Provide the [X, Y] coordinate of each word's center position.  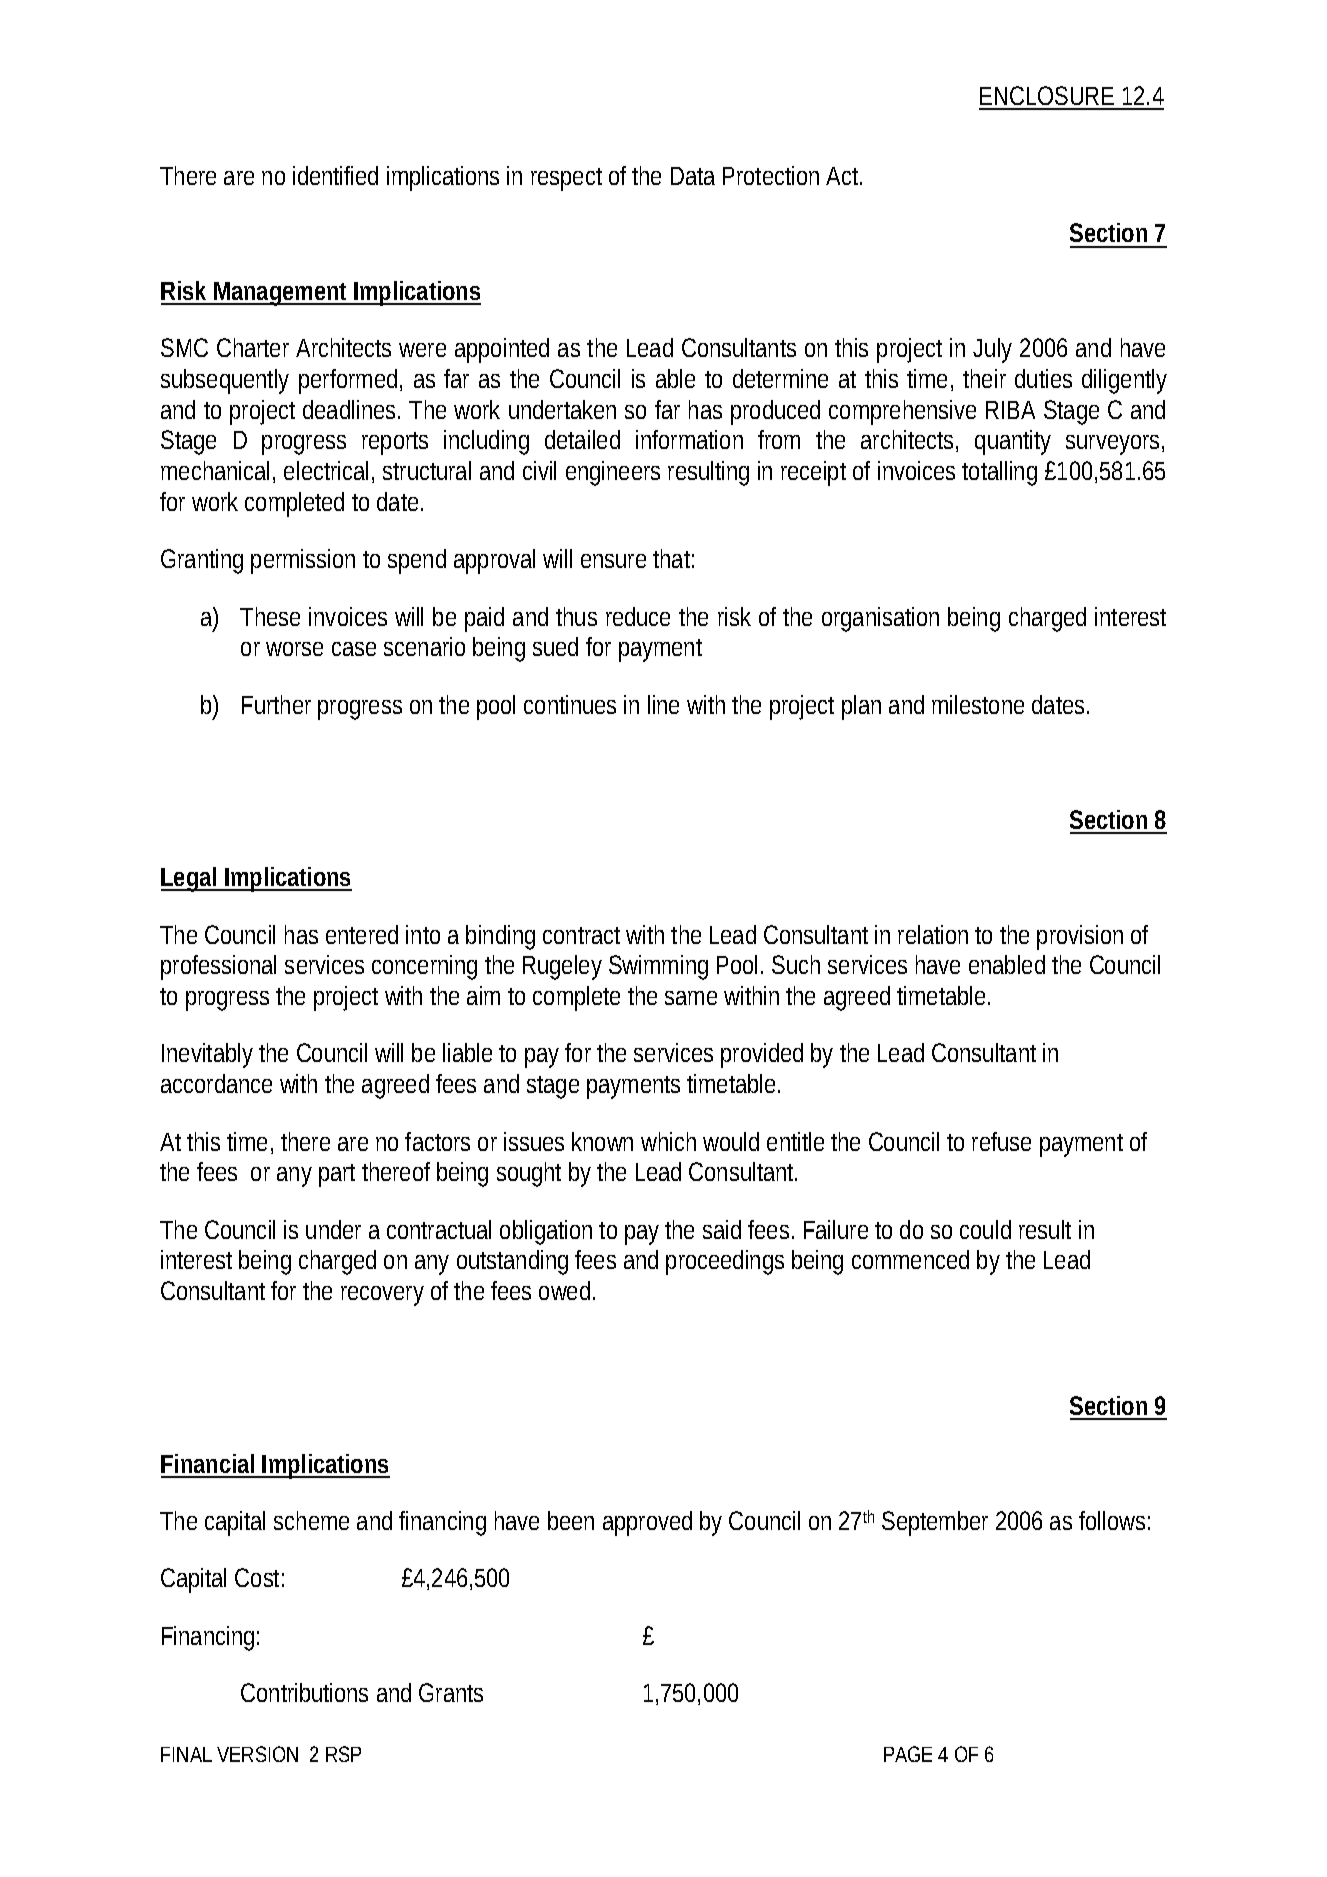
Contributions [304, 1692]
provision [1080, 937]
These [270, 616]
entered [362, 934]
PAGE [908, 1754]
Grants [451, 1692]
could [985, 1229]
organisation [880, 619]
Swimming [658, 967]
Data [693, 176]
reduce [638, 616]
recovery [382, 1296]
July [992, 350]
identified [335, 175]
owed [567, 1290]
